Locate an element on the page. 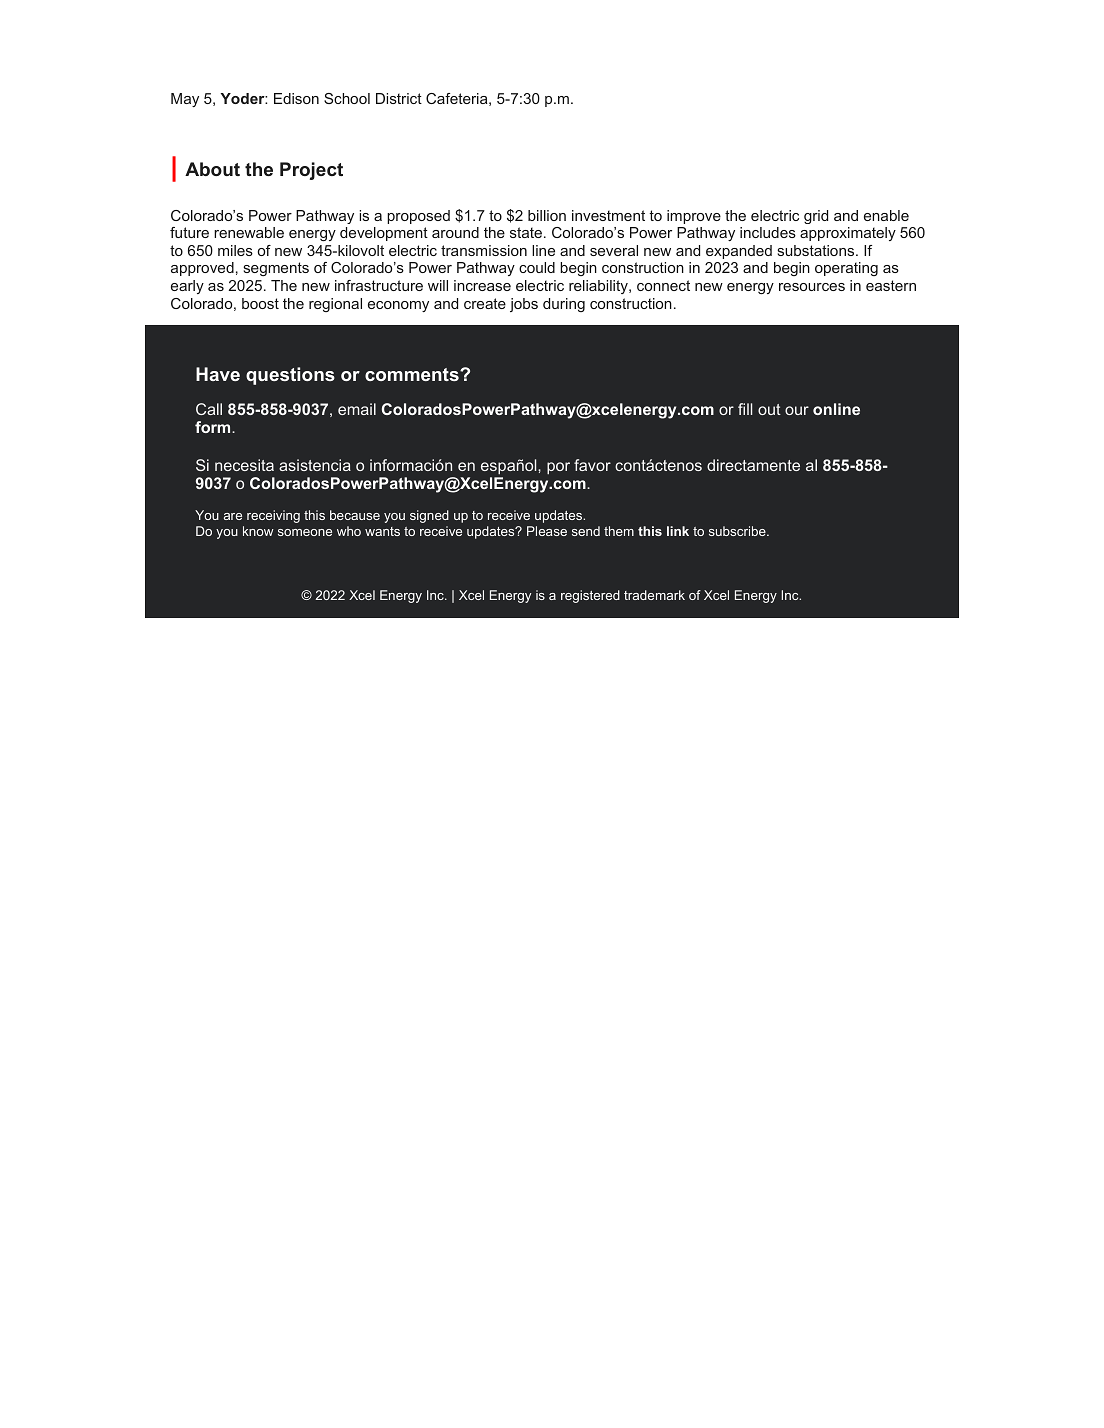 Image resolution: width=1104 pixels, height=1428 pixels. Edison is located at coordinates (296, 98).
